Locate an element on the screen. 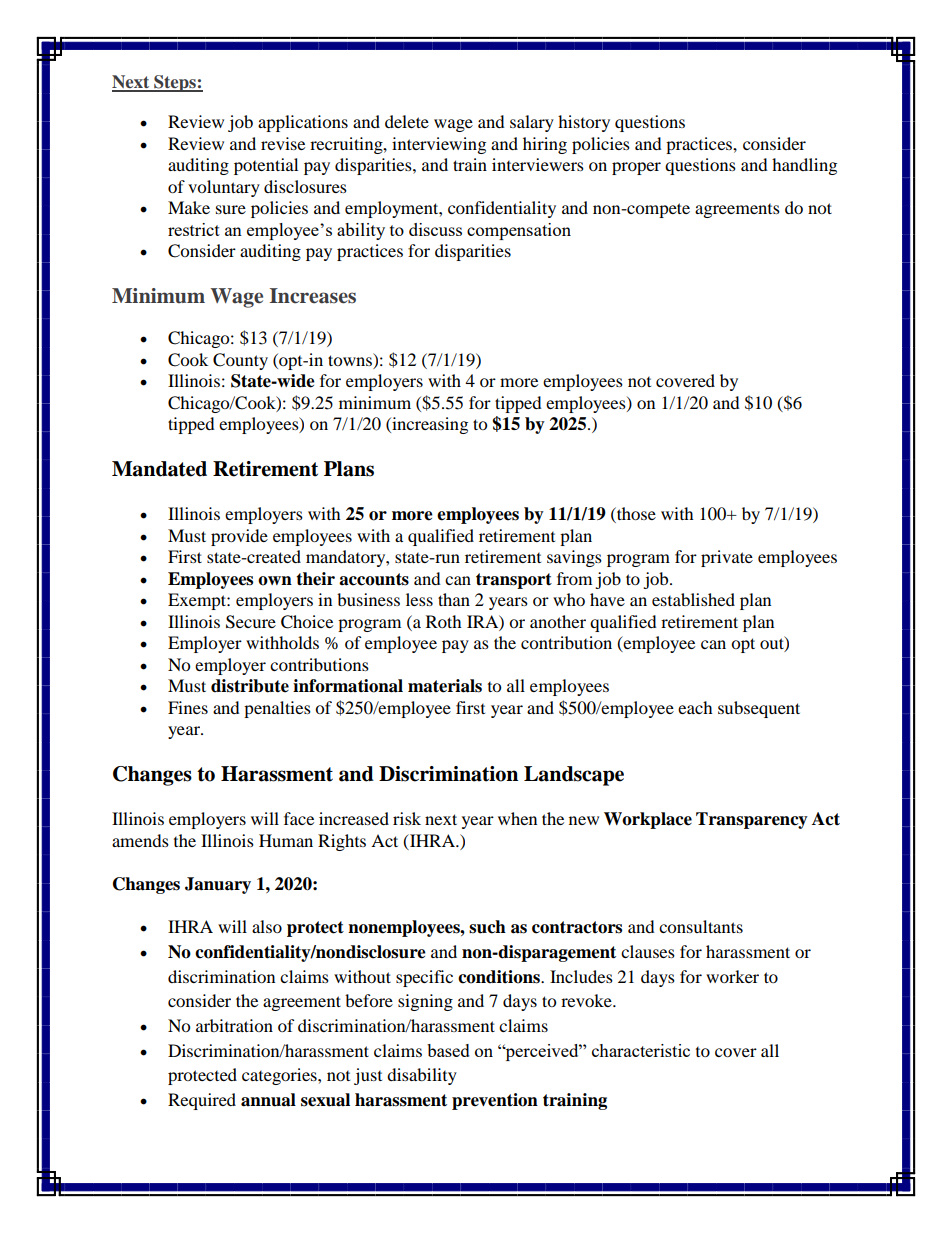 Image resolution: width=952 pixels, height=1233 pixels. increasing is located at coordinates (429, 425).
